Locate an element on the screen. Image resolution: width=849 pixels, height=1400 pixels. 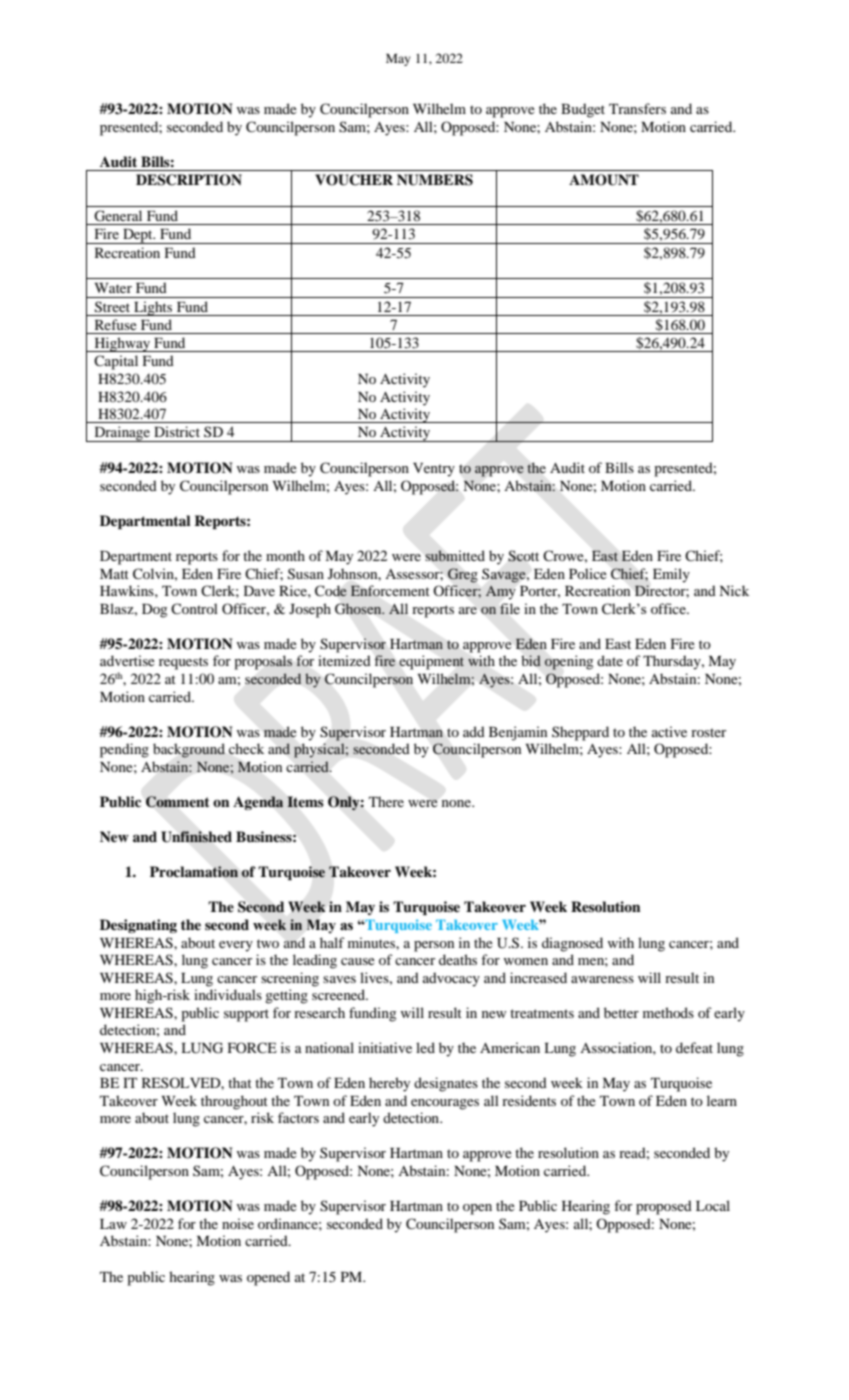
DESCRIPTION is located at coordinates (189, 180).
